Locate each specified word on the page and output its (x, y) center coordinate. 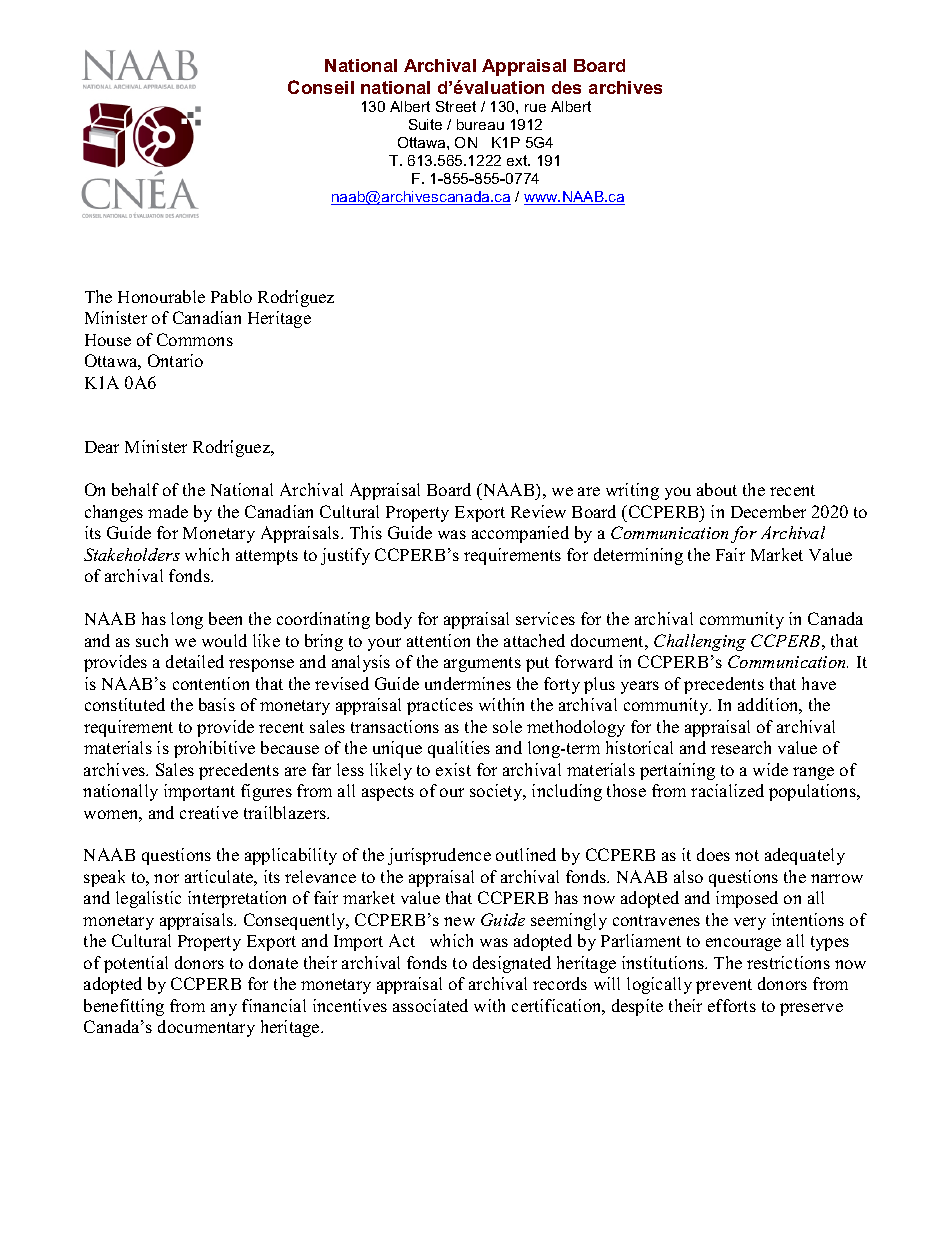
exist (453, 769)
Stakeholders (132, 554)
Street (456, 106)
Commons (195, 339)
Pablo (231, 296)
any (224, 1009)
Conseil (321, 87)
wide (770, 769)
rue (535, 108)
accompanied (520, 534)
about (717, 489)
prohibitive (214, 749)
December (768, 511)
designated (512, 964)
